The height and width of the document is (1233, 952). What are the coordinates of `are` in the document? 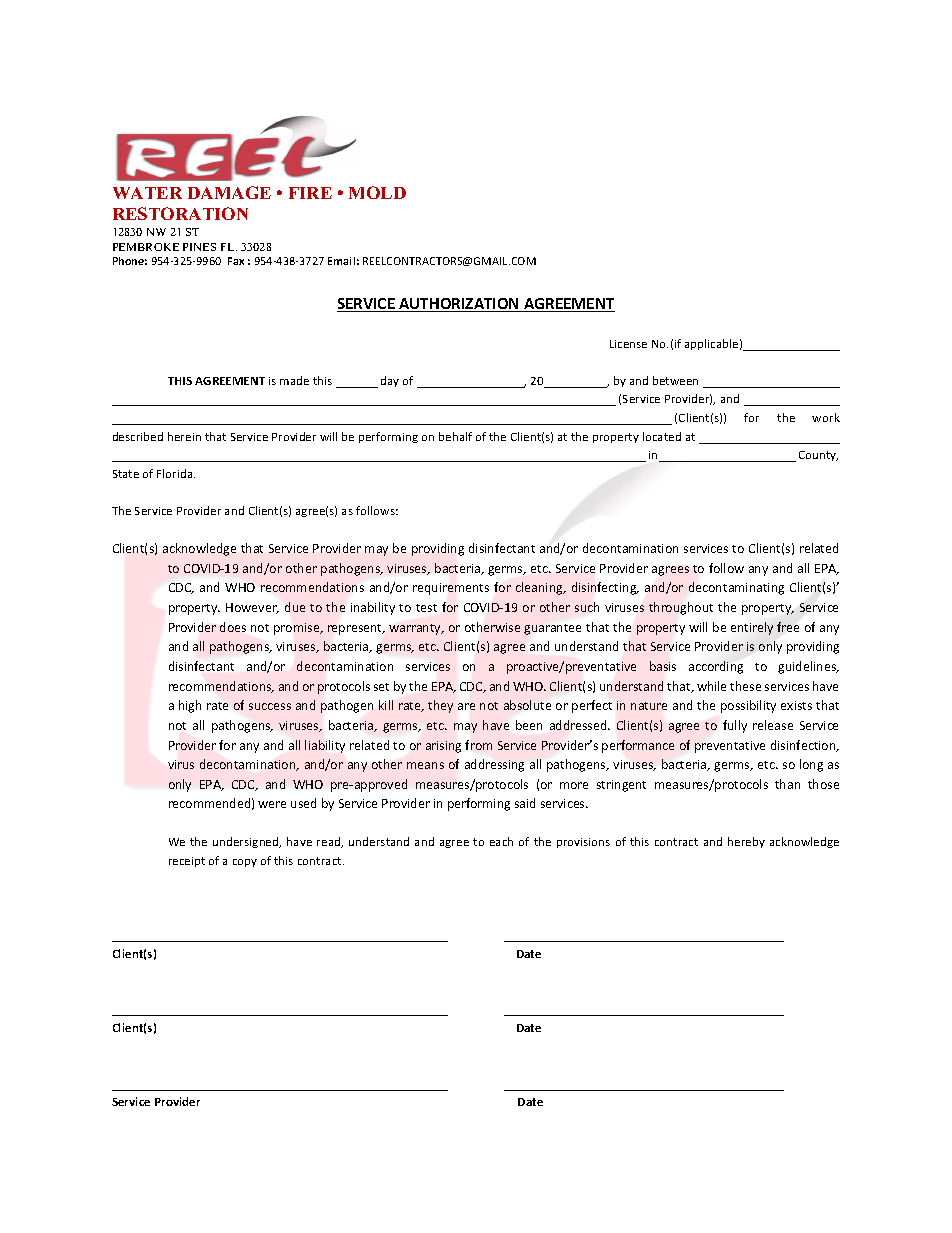 It's located at (466, 706).
